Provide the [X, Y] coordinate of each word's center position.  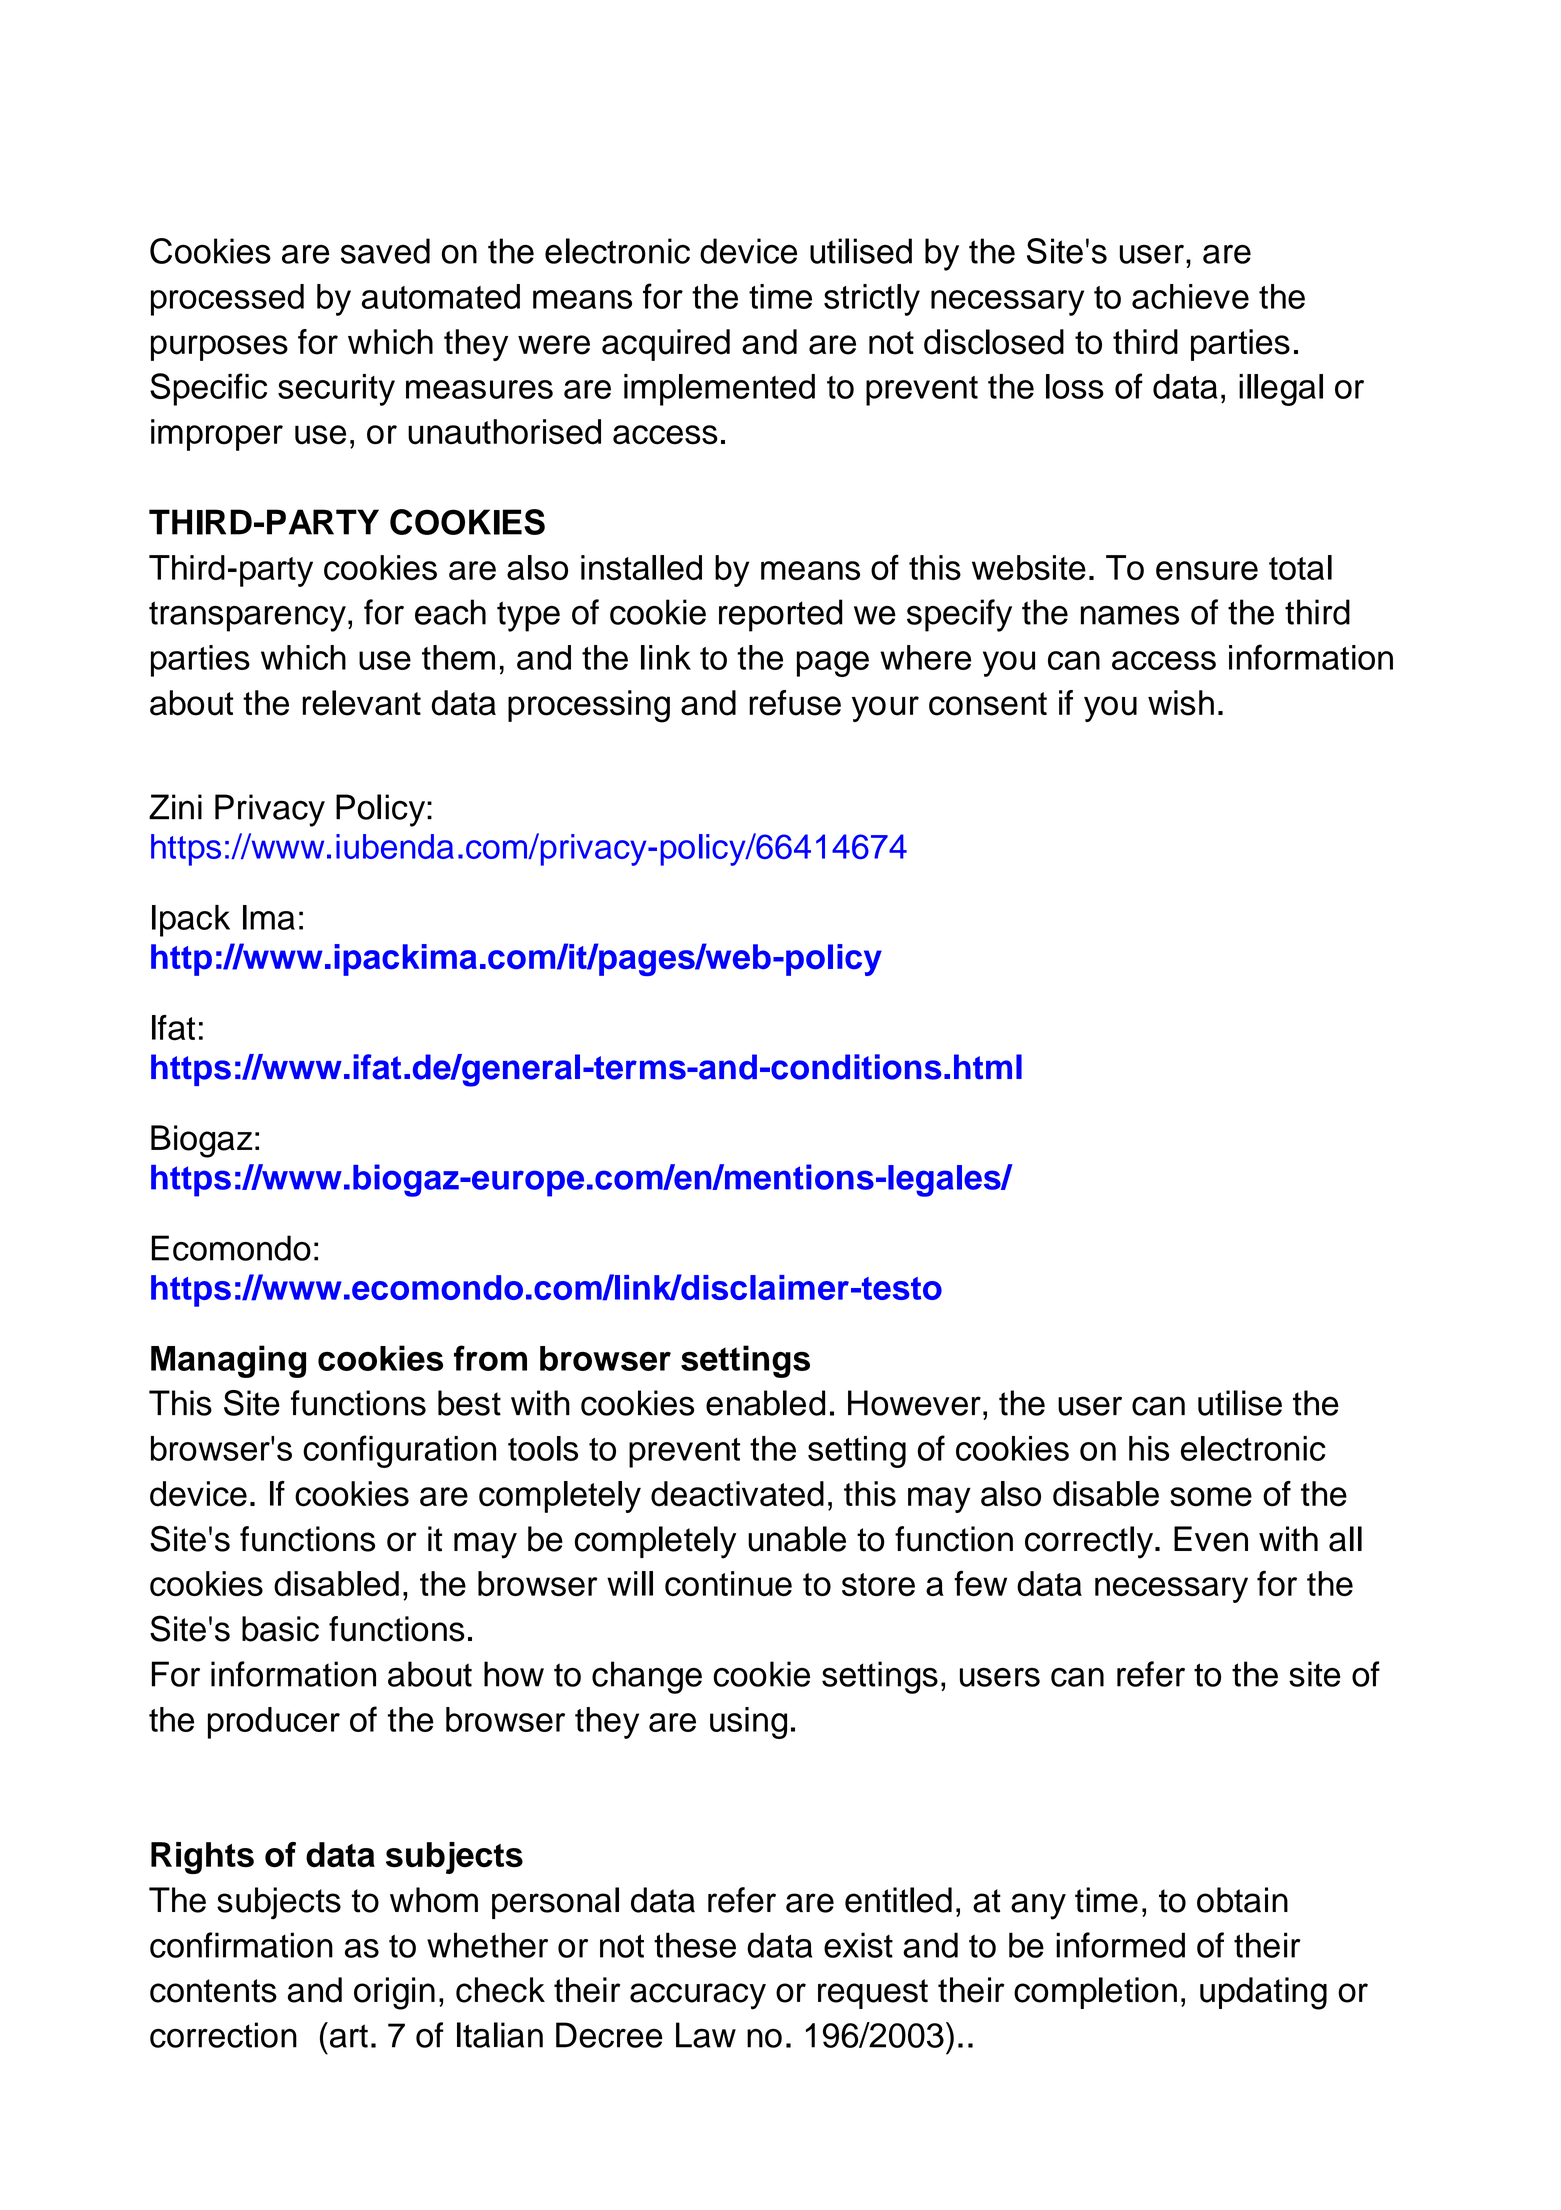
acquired [666, 345]
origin [394, 1993]
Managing [228, 1361]
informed [1120, 1945]
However [914, 1403]
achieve [1190, 296]
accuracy [698, 1996]
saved [385, 251]
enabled [765, 1403]
